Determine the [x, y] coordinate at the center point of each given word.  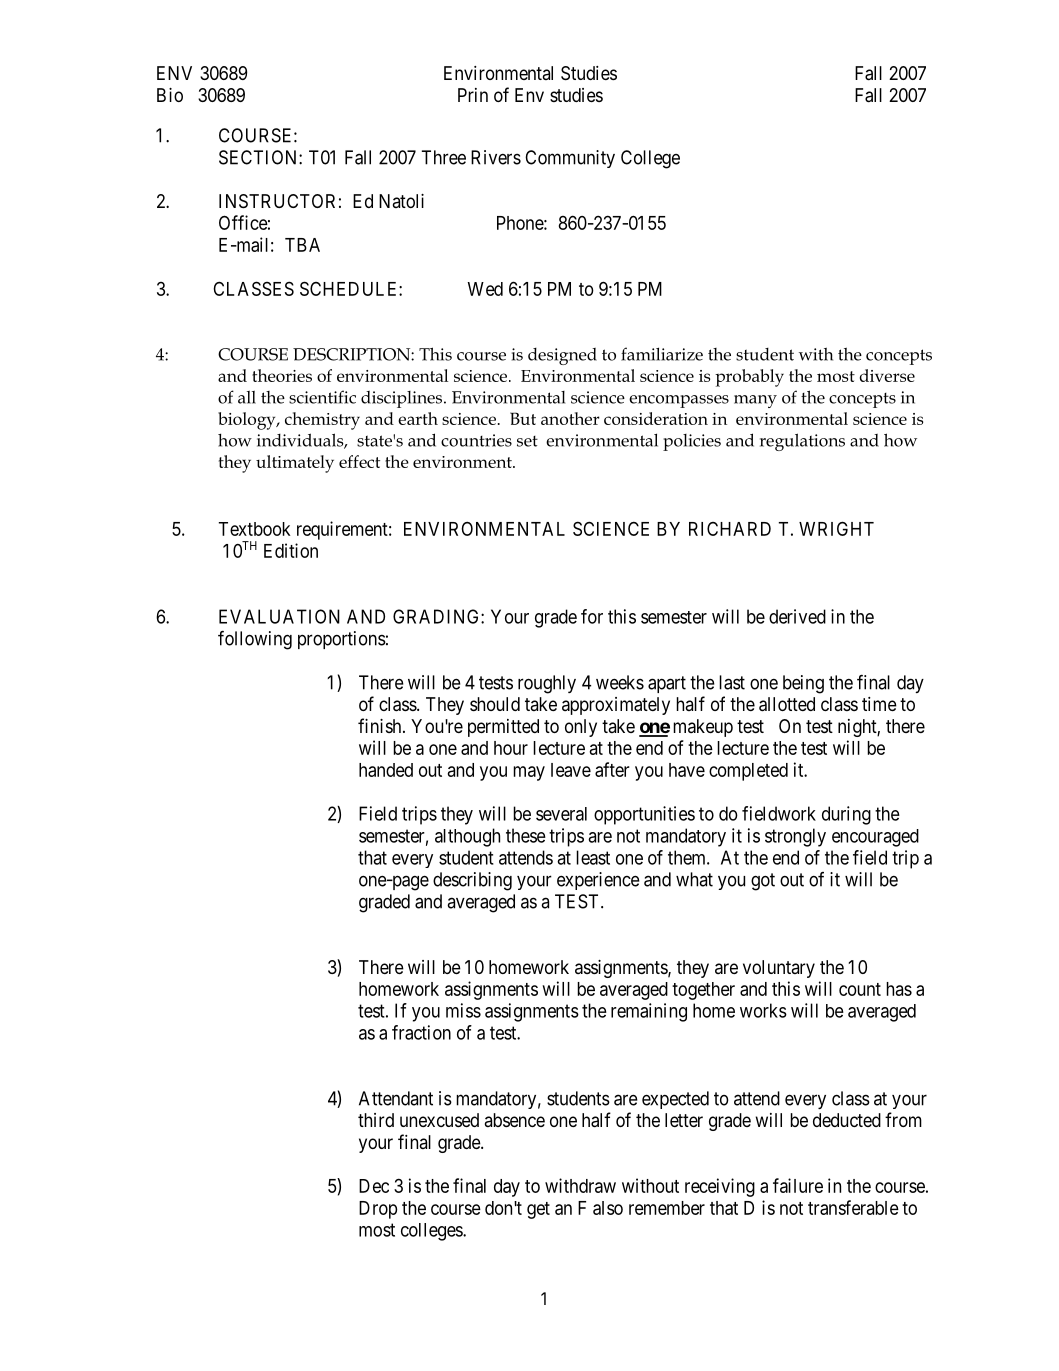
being [803, 684]
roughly [547, 684]
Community [570, 159]
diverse [887, 375]
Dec [374, 1186]
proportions [342, 640]
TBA [302, 245]
